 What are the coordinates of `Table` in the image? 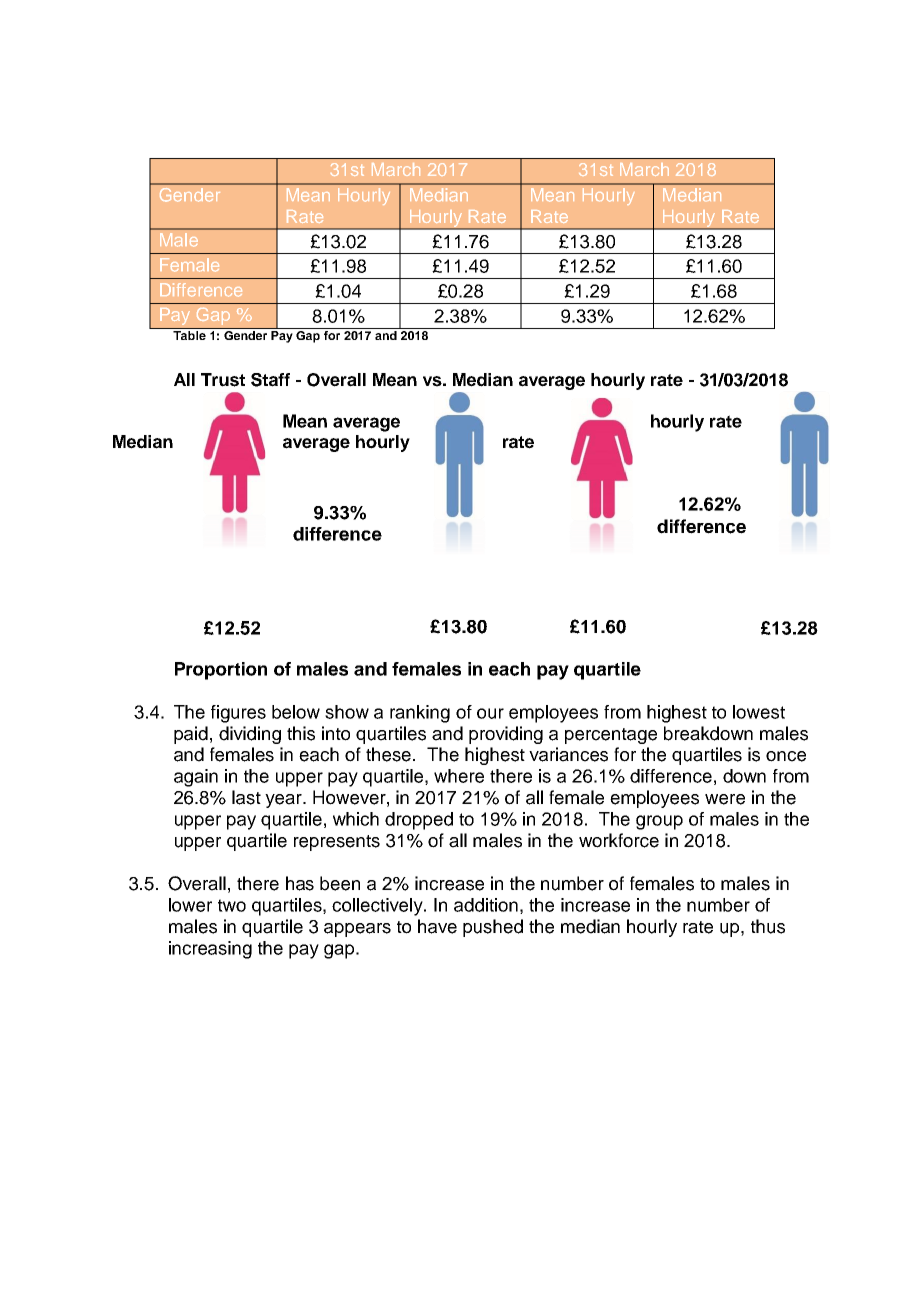 It's located at (189, 334).
